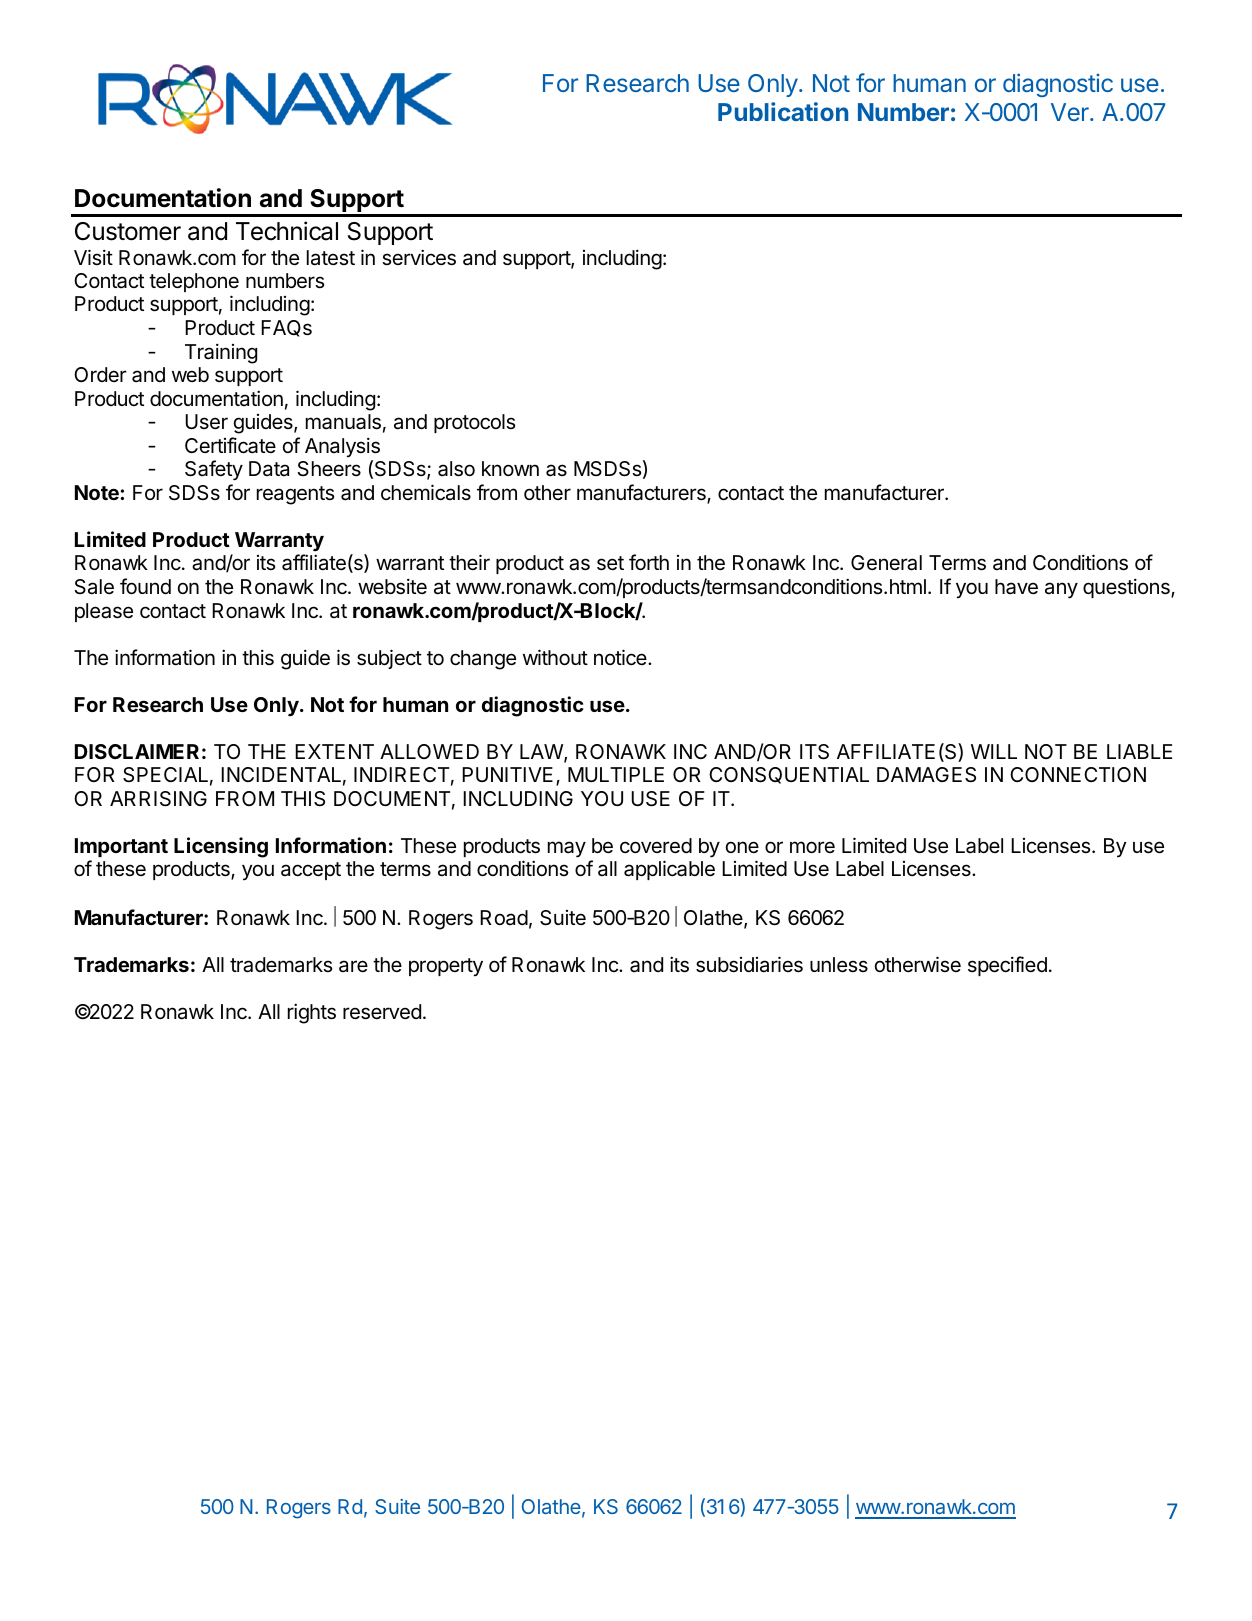 This image has height=1621, width=1252. What do you see at coordinates (610, 563) in the image?
I see `set` at bounding box center [610, 563].
